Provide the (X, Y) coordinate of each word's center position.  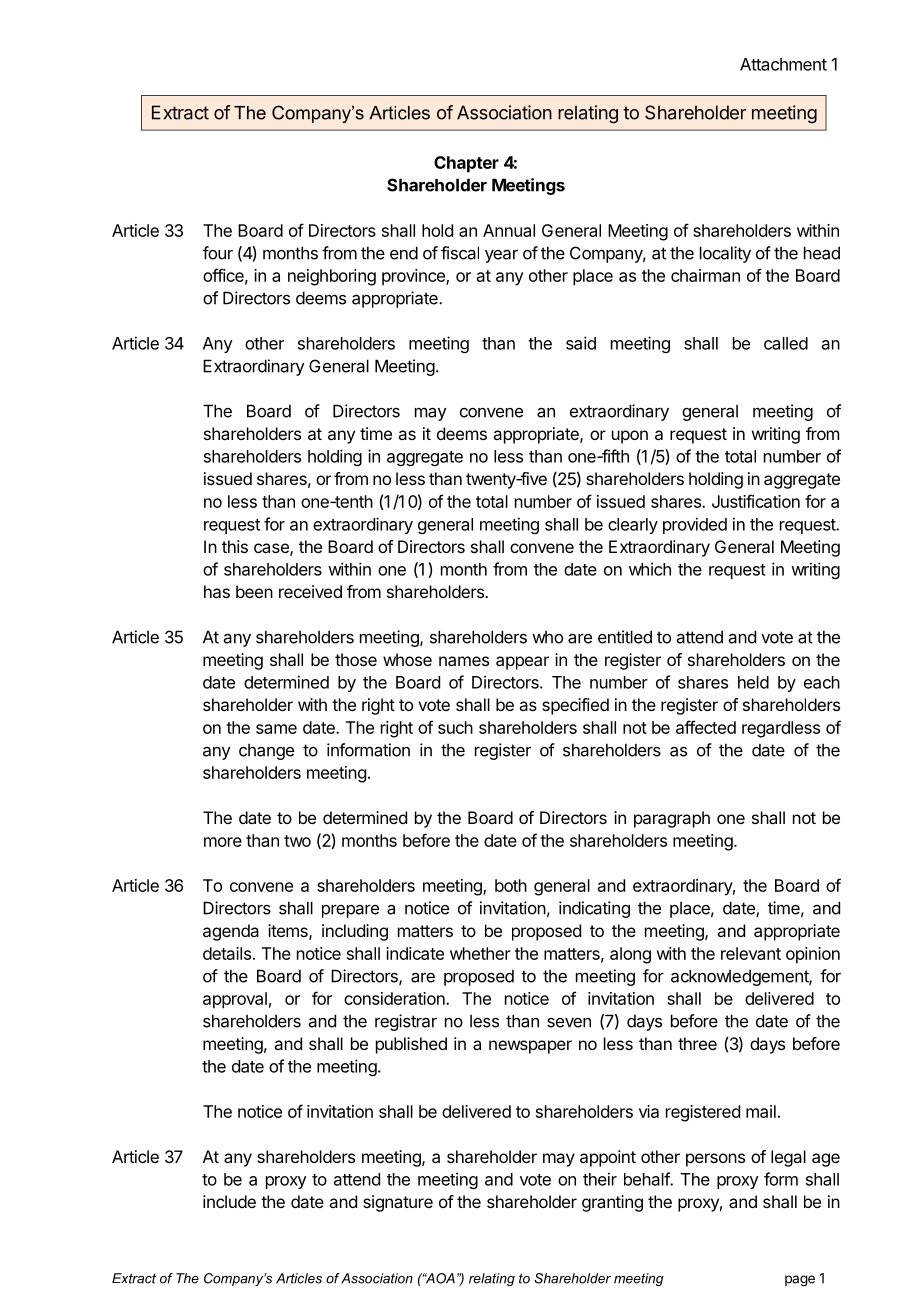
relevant (751, 953)
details (227, 953)
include (229, 1201)
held (753, 682)
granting (612, 1203)
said (581, 343)
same (276, 729)
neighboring (332, 277)
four (218, 253)
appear (522, 663)
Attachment (783, 64)
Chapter (466, 164)
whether (480, 953)
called (786, 343)
